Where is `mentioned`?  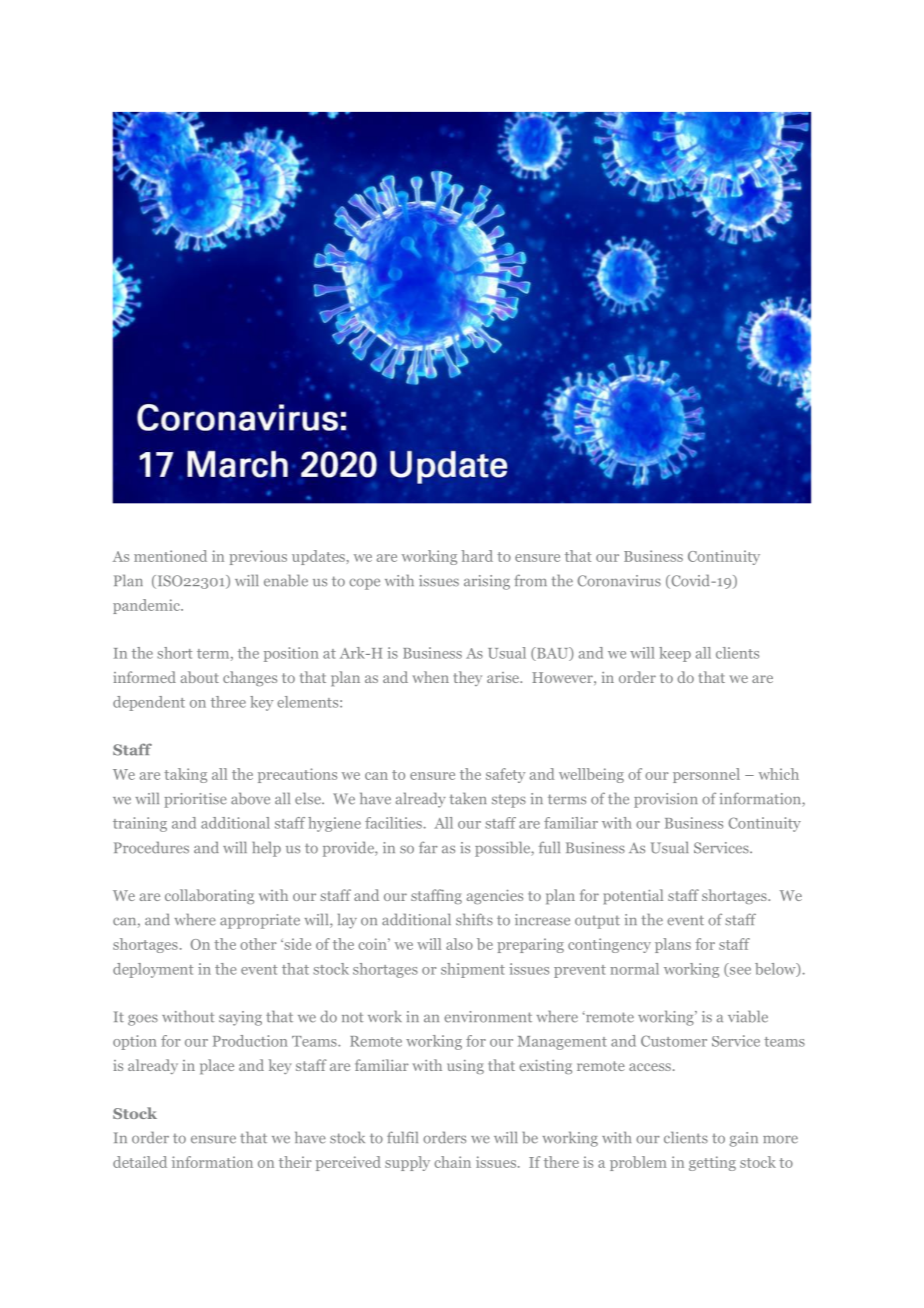 mentioned is located at coordinates (170, 556).
